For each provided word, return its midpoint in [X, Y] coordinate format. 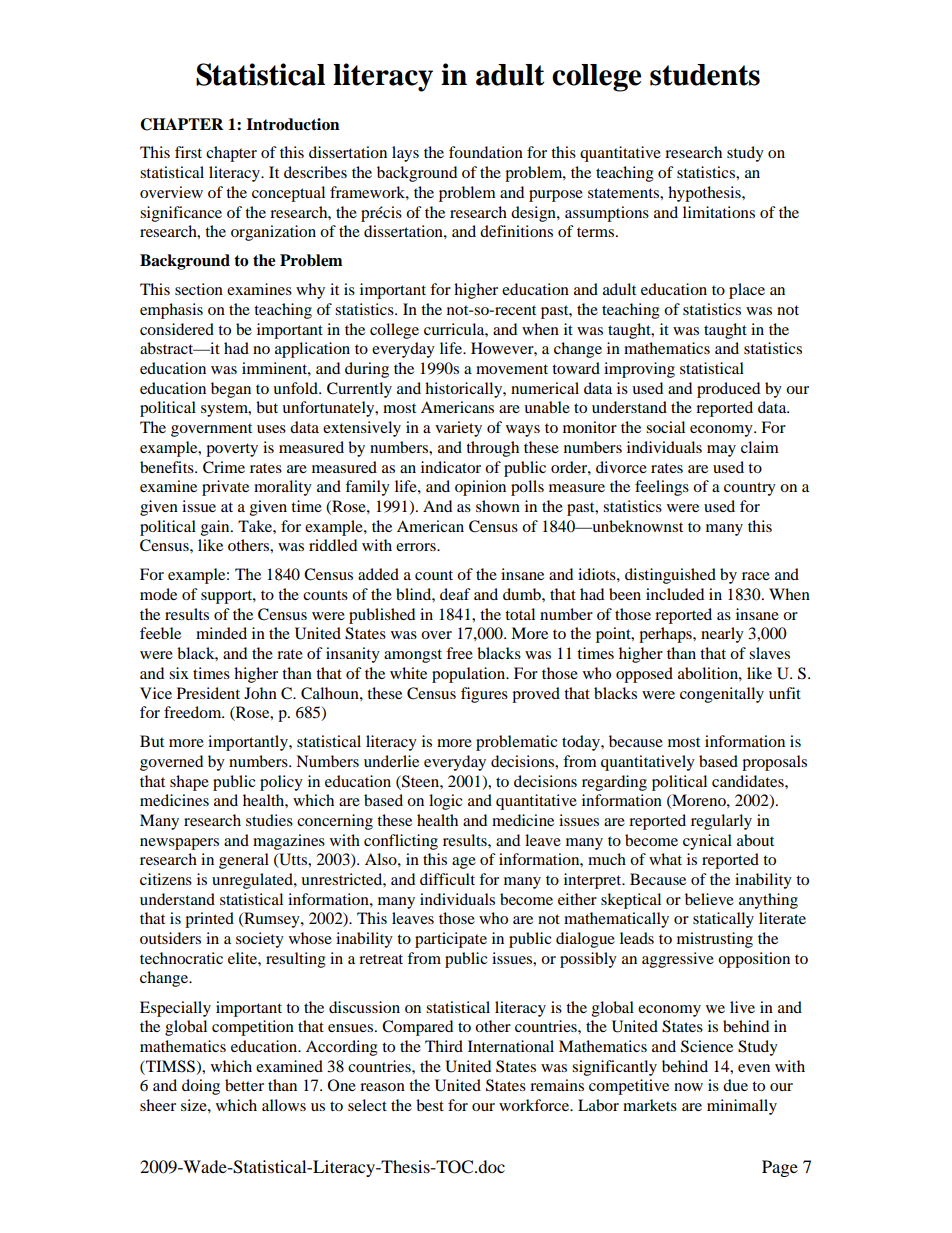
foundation [486, 152]
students [705, 75]
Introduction [292, 124]
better [244, 1085]
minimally [742, 1107]
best [430, 1105]
